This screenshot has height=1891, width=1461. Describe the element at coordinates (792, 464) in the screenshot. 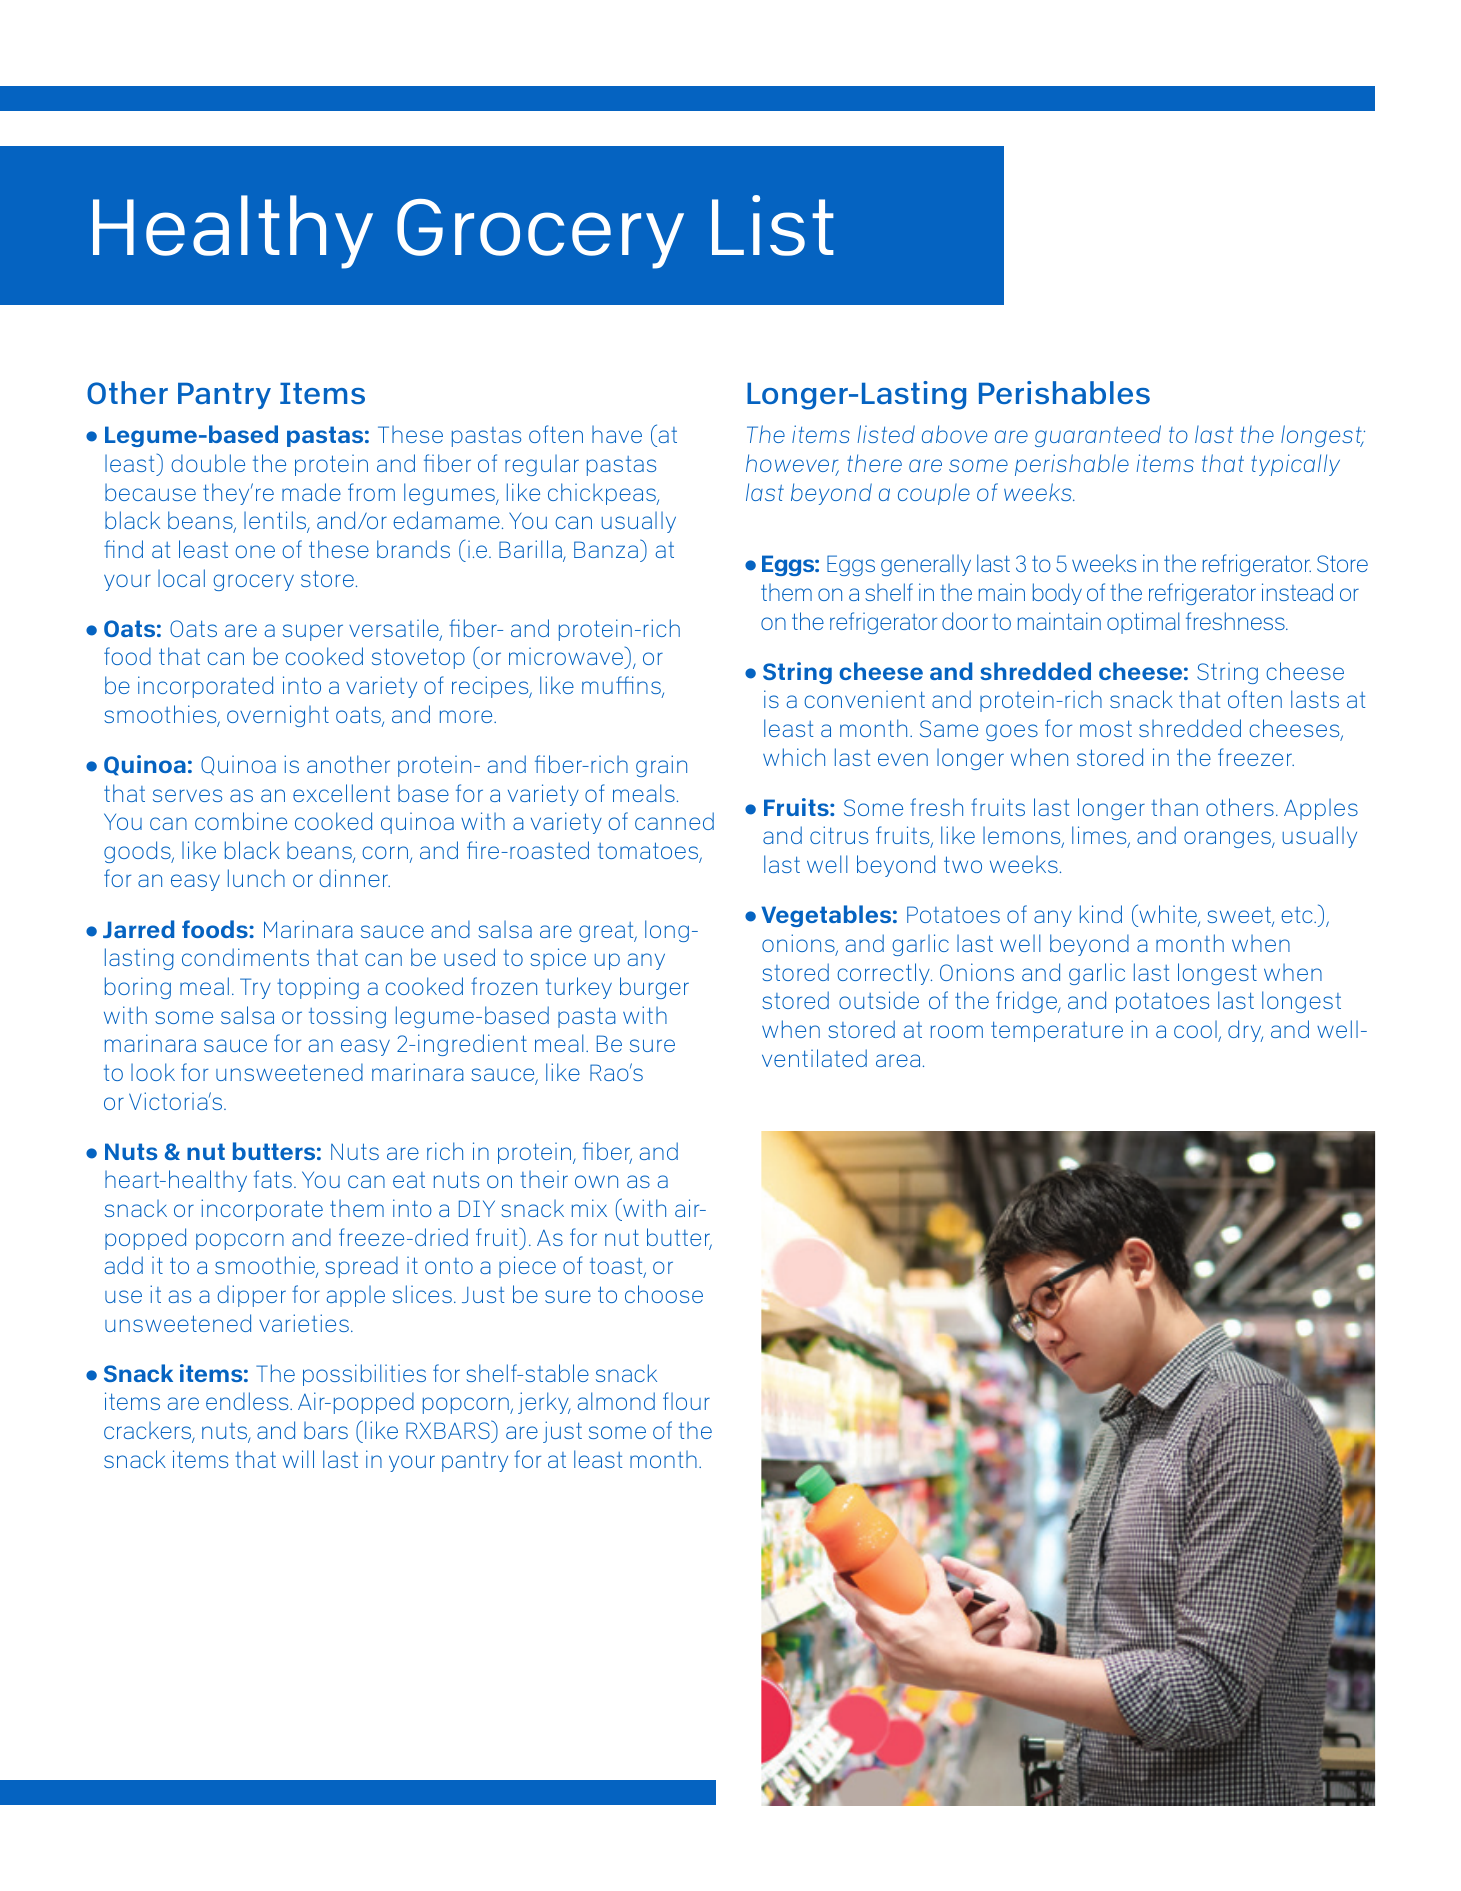

I see `however` at that location.
